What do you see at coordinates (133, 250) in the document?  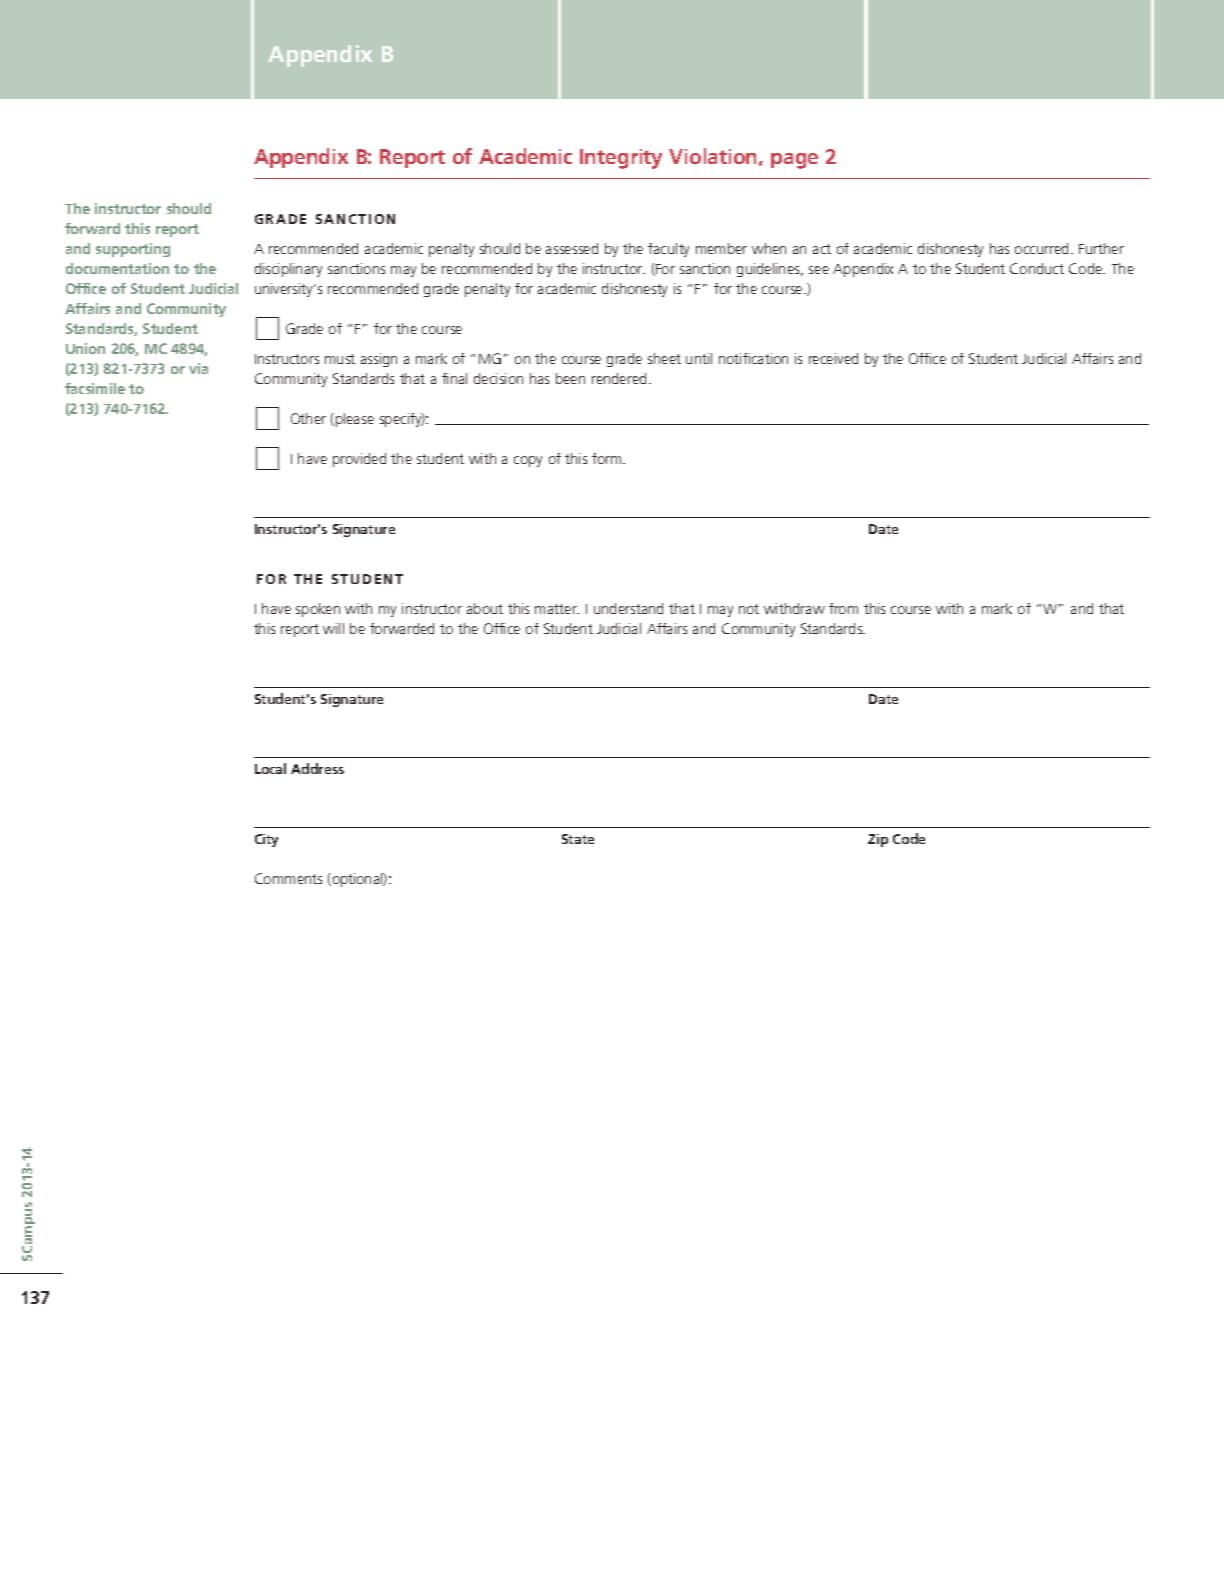 I see `supporting` at bounding box center [133, 250].
